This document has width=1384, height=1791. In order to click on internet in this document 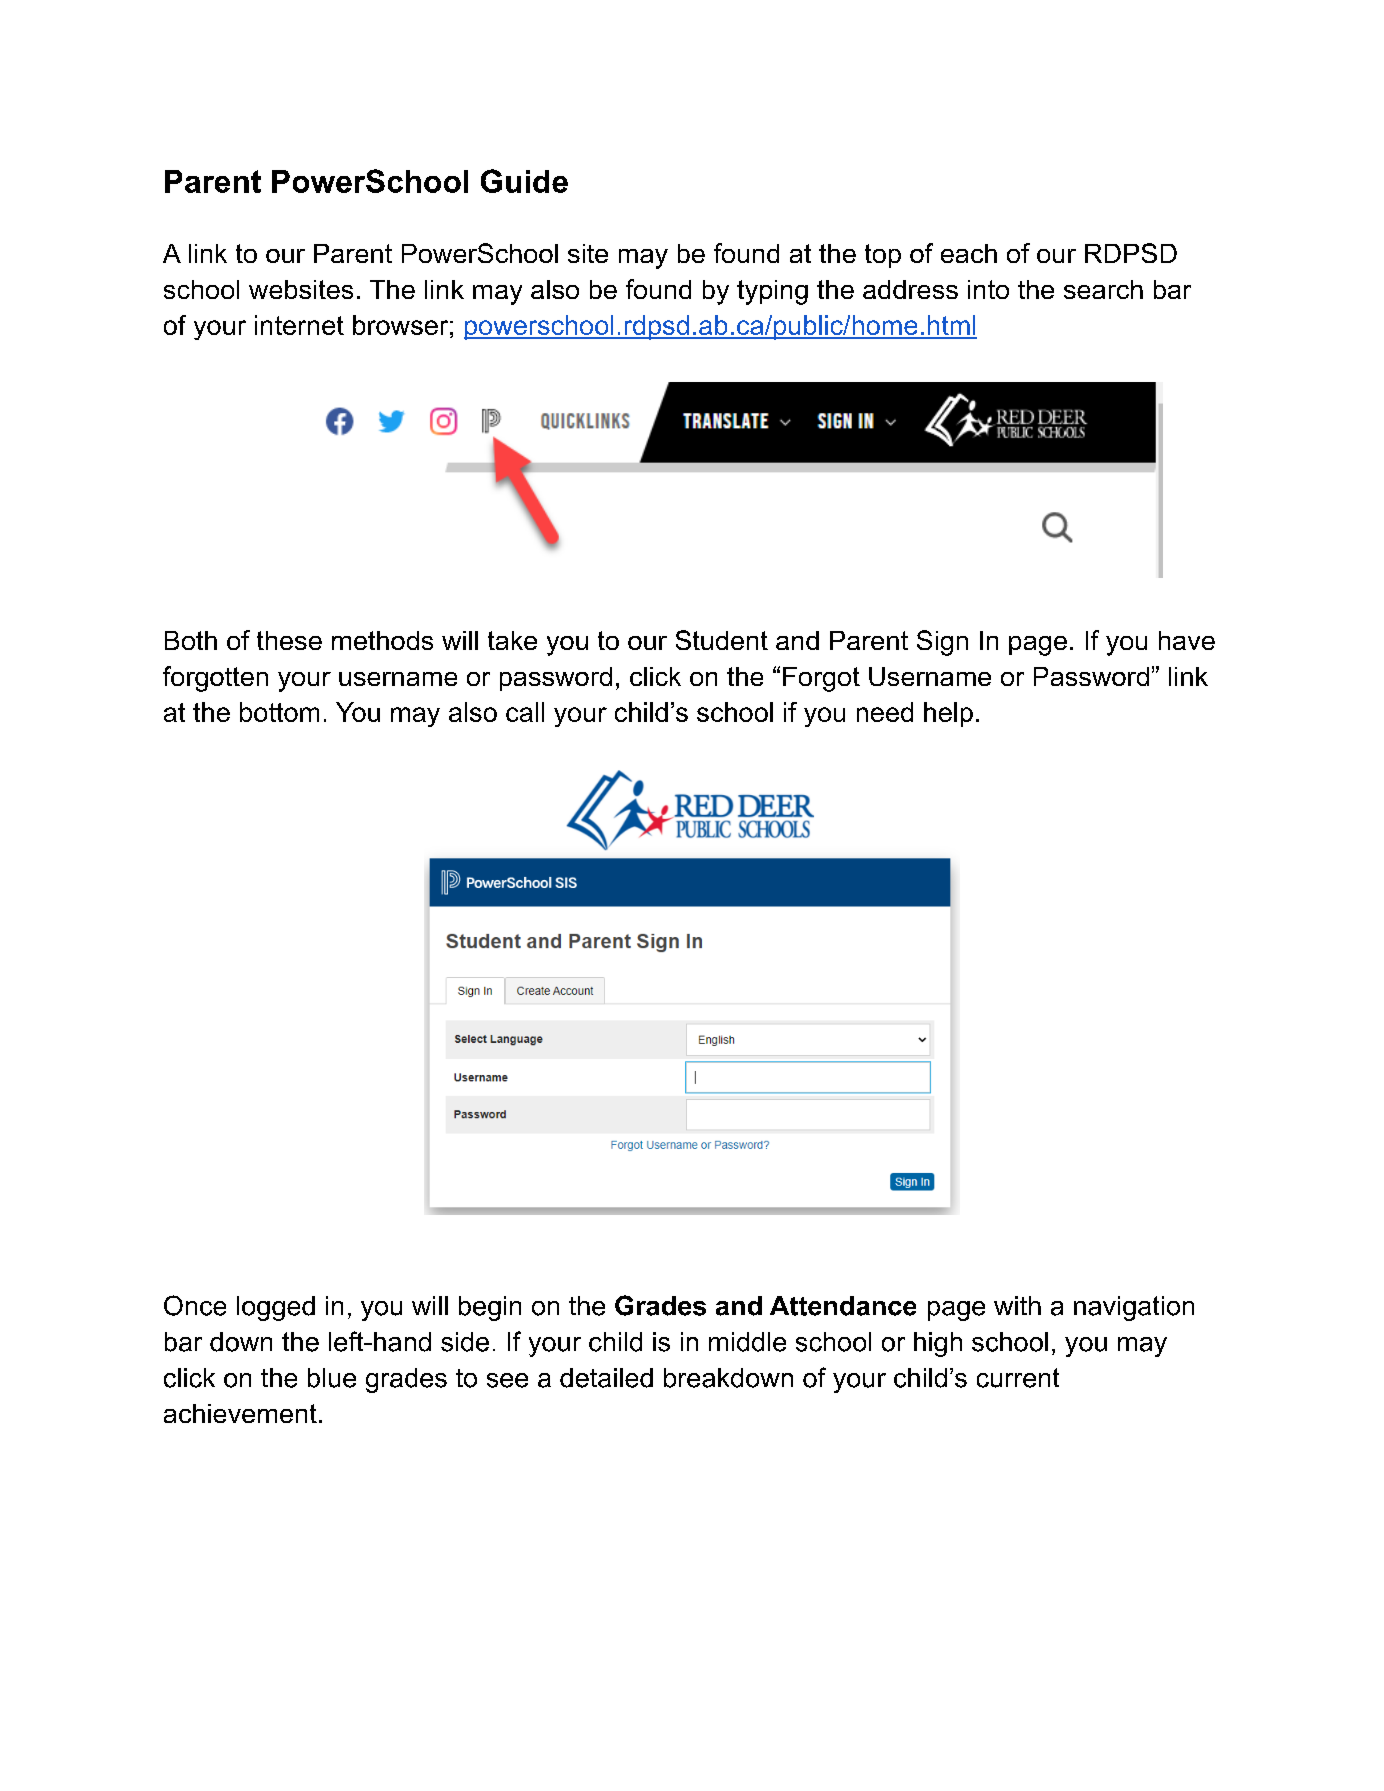, I will do `click(299, 325)`.
